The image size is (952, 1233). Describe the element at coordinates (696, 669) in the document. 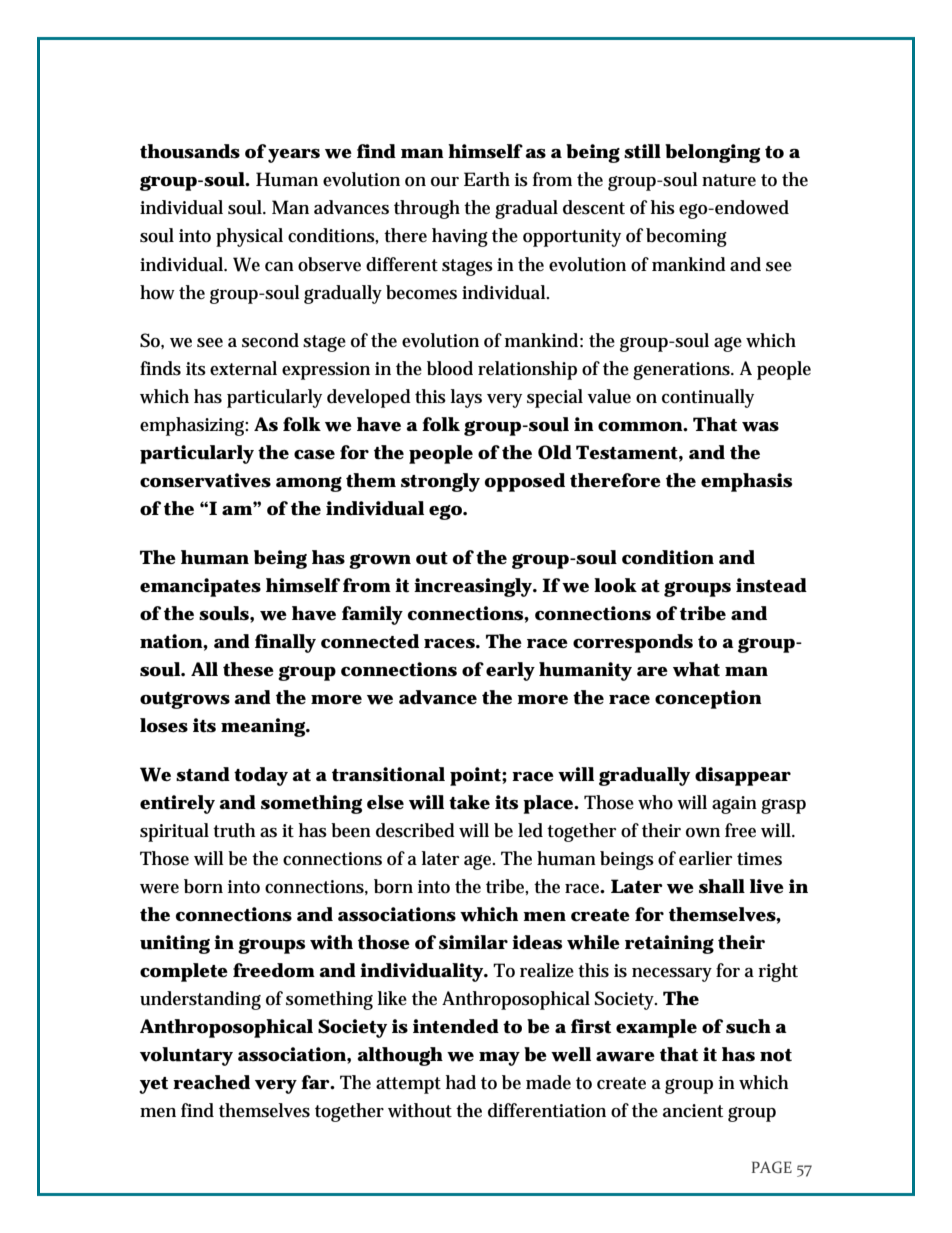

I see `what` at that location.
